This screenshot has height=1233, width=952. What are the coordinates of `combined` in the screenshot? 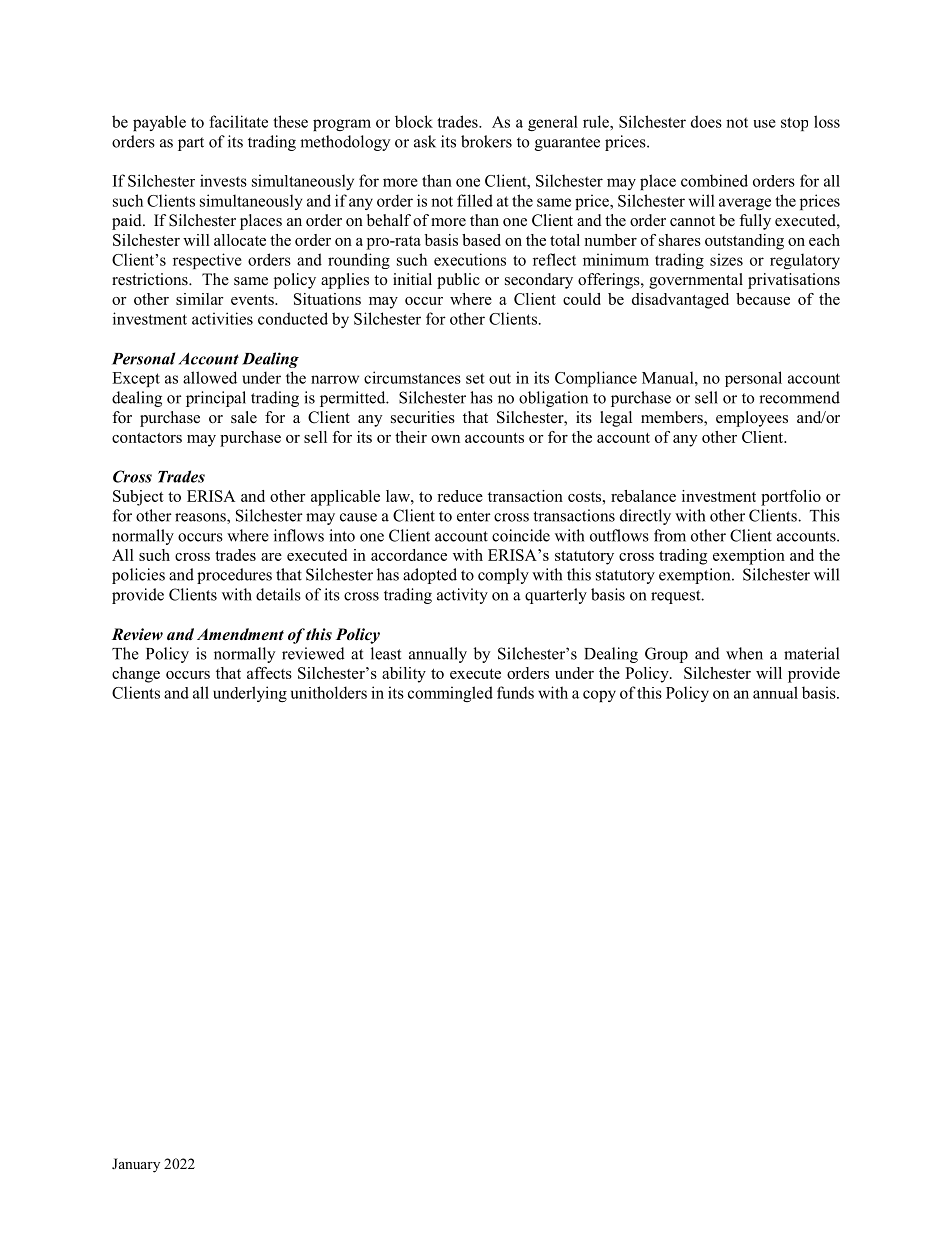 It's located at (714, 180).
